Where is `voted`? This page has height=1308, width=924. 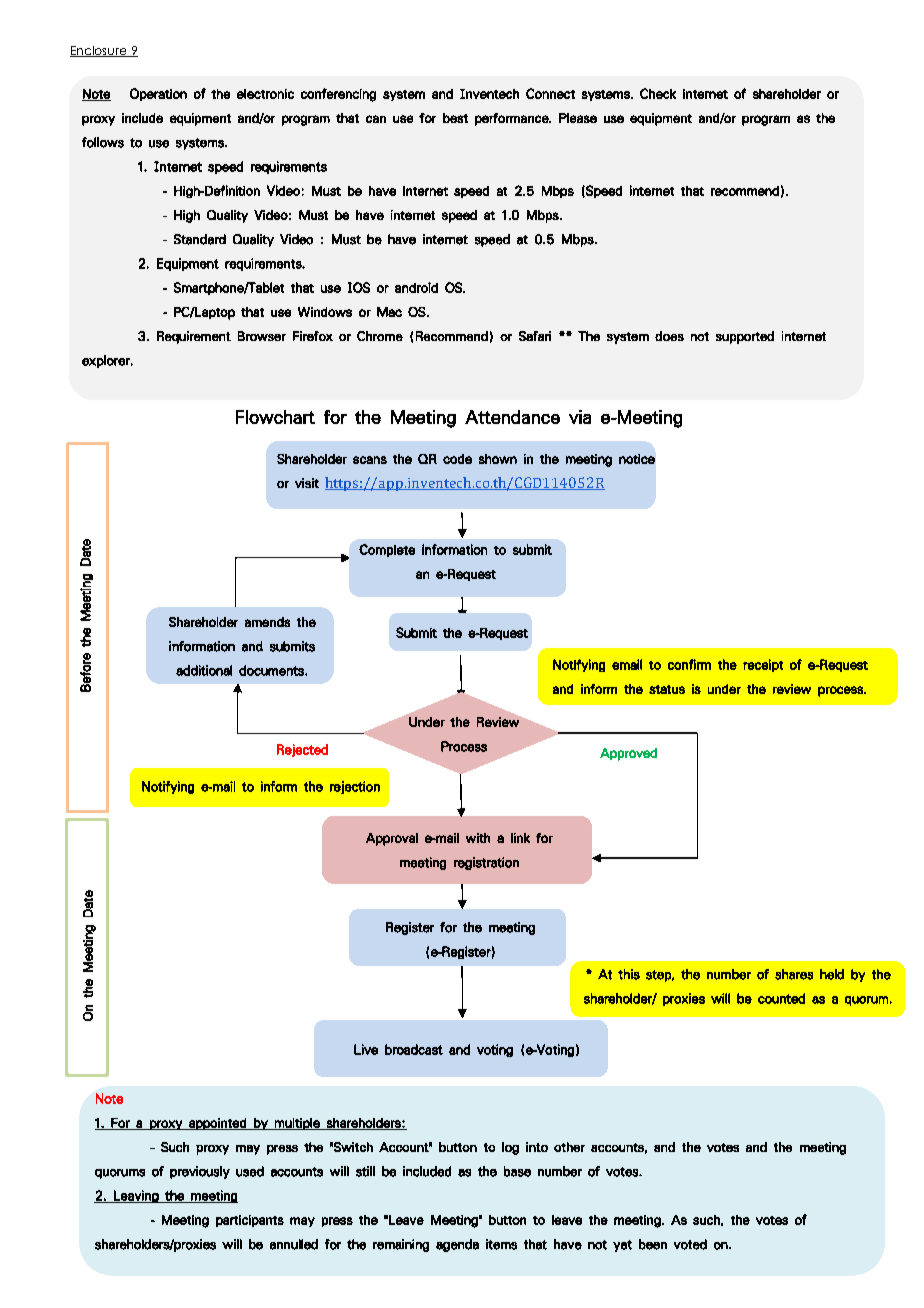 voted is located at coordinates (690, 1244).
